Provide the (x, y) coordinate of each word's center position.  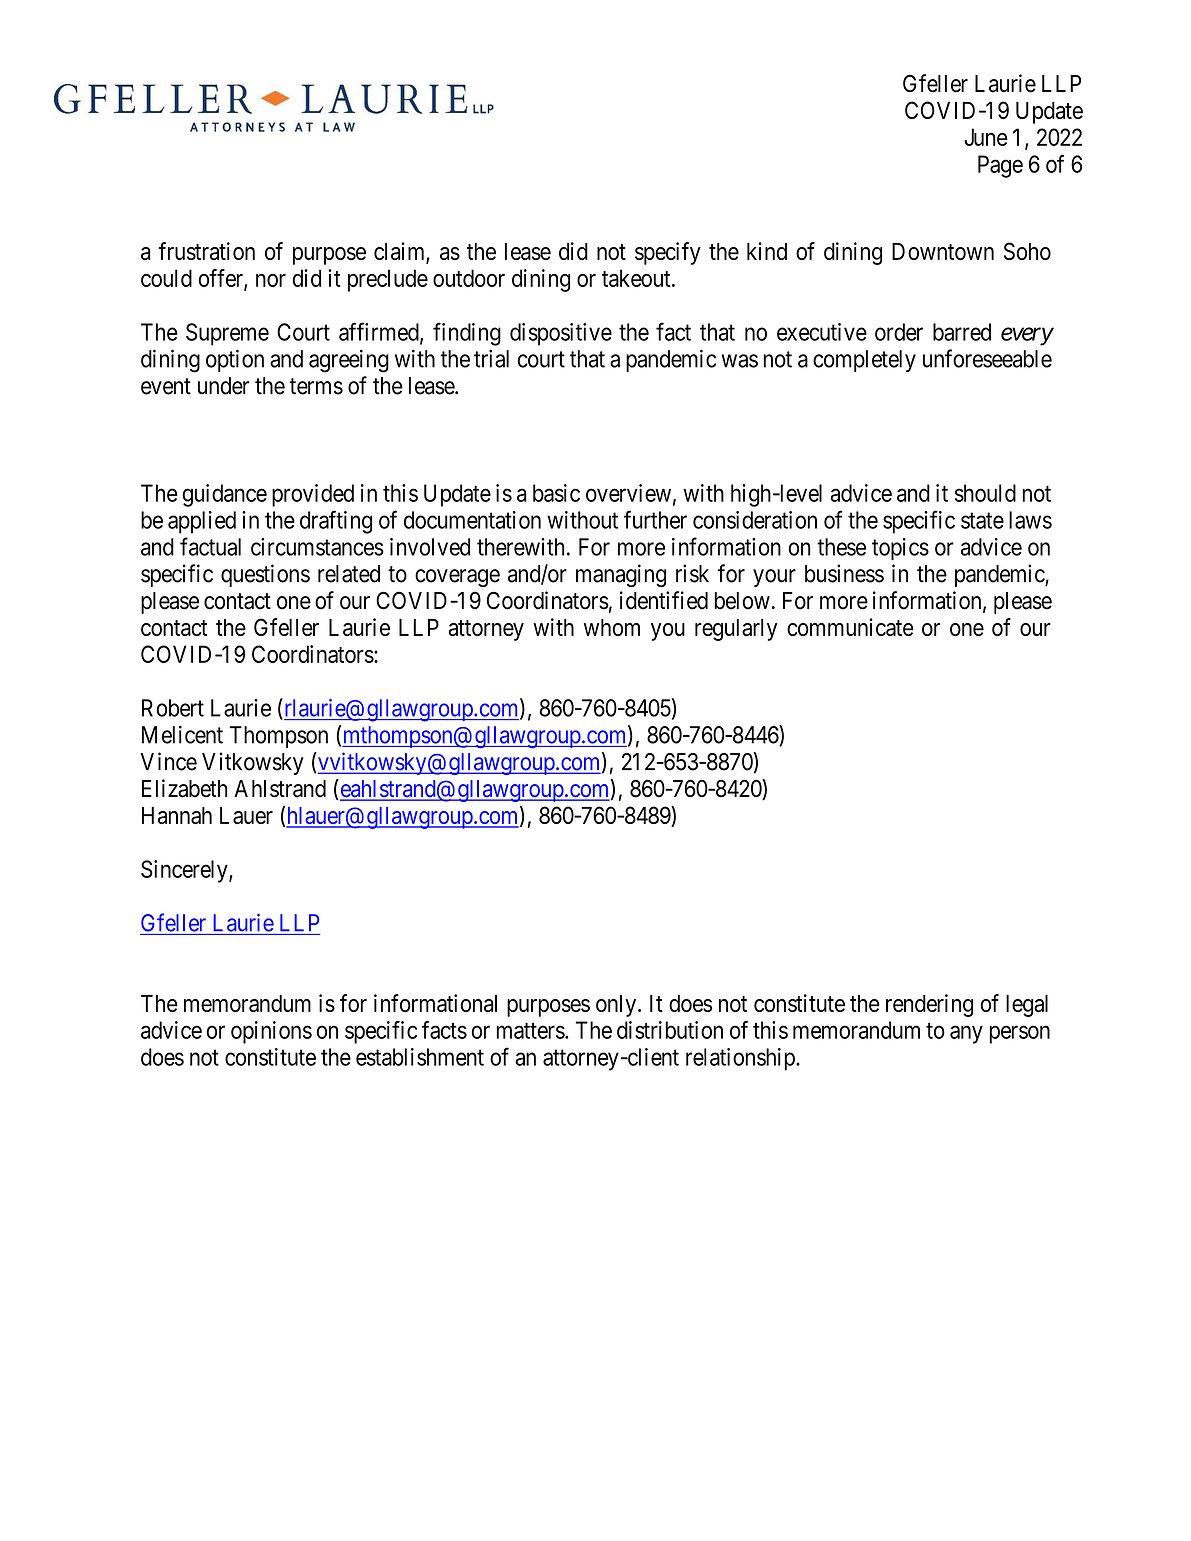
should (985, 493)
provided (313, 495)
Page (1000, 166)
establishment (420, 1057)
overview (628, 493)
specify (668, 253)
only (617, 1006)
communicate (850, 627)
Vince (169, 761)
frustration (207, 251)
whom (612, 627)
